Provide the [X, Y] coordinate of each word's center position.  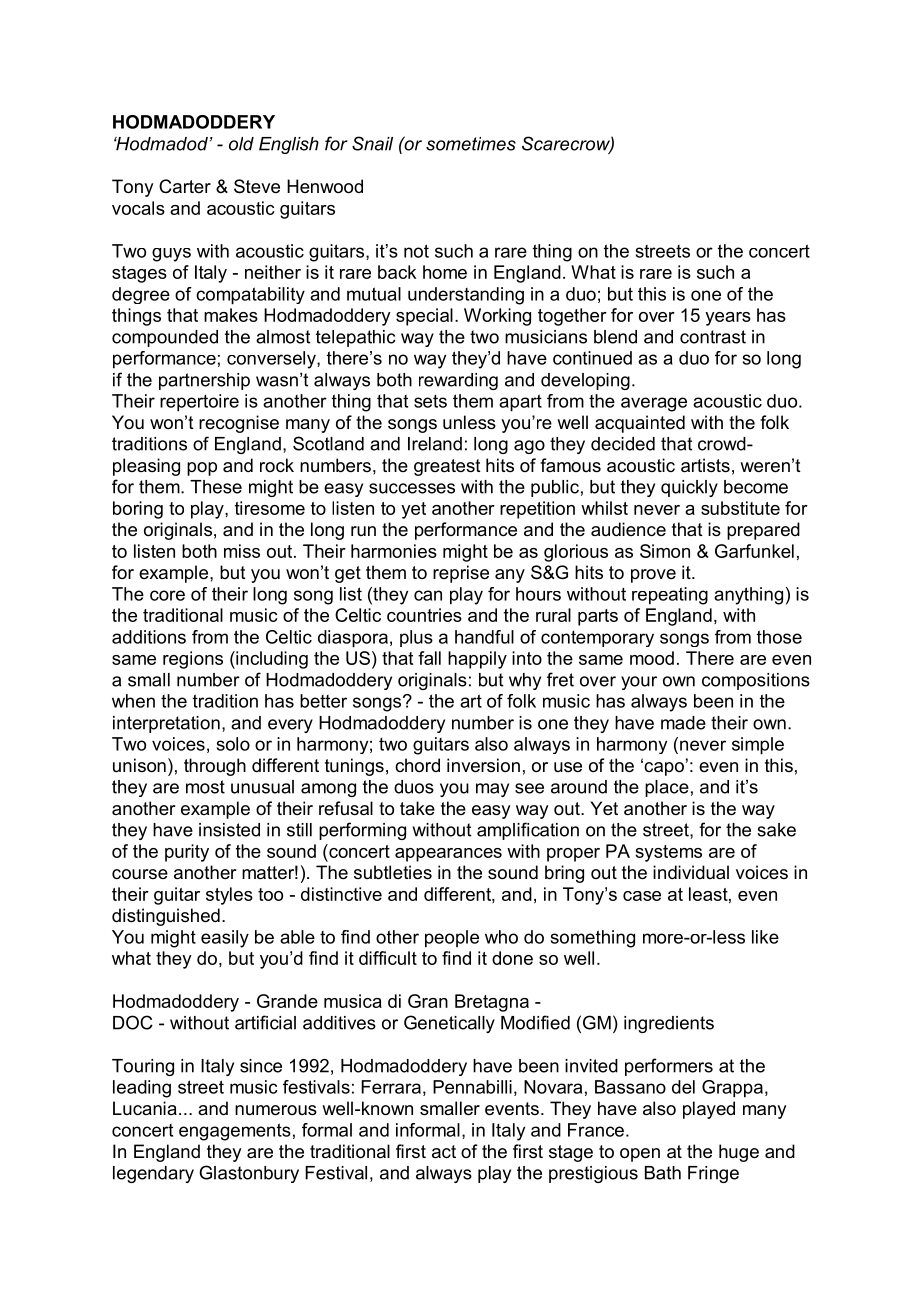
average [654, 404]
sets [430, 401]
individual [691, 872]
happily [477, 660]
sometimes [471, 144]
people [452, 939]
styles [229, 896]
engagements [235, 1132]
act [444, 1152]
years [728, 319]
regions [193, 660]
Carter [185, 186]
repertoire [199, 403]
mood [652, 658]
